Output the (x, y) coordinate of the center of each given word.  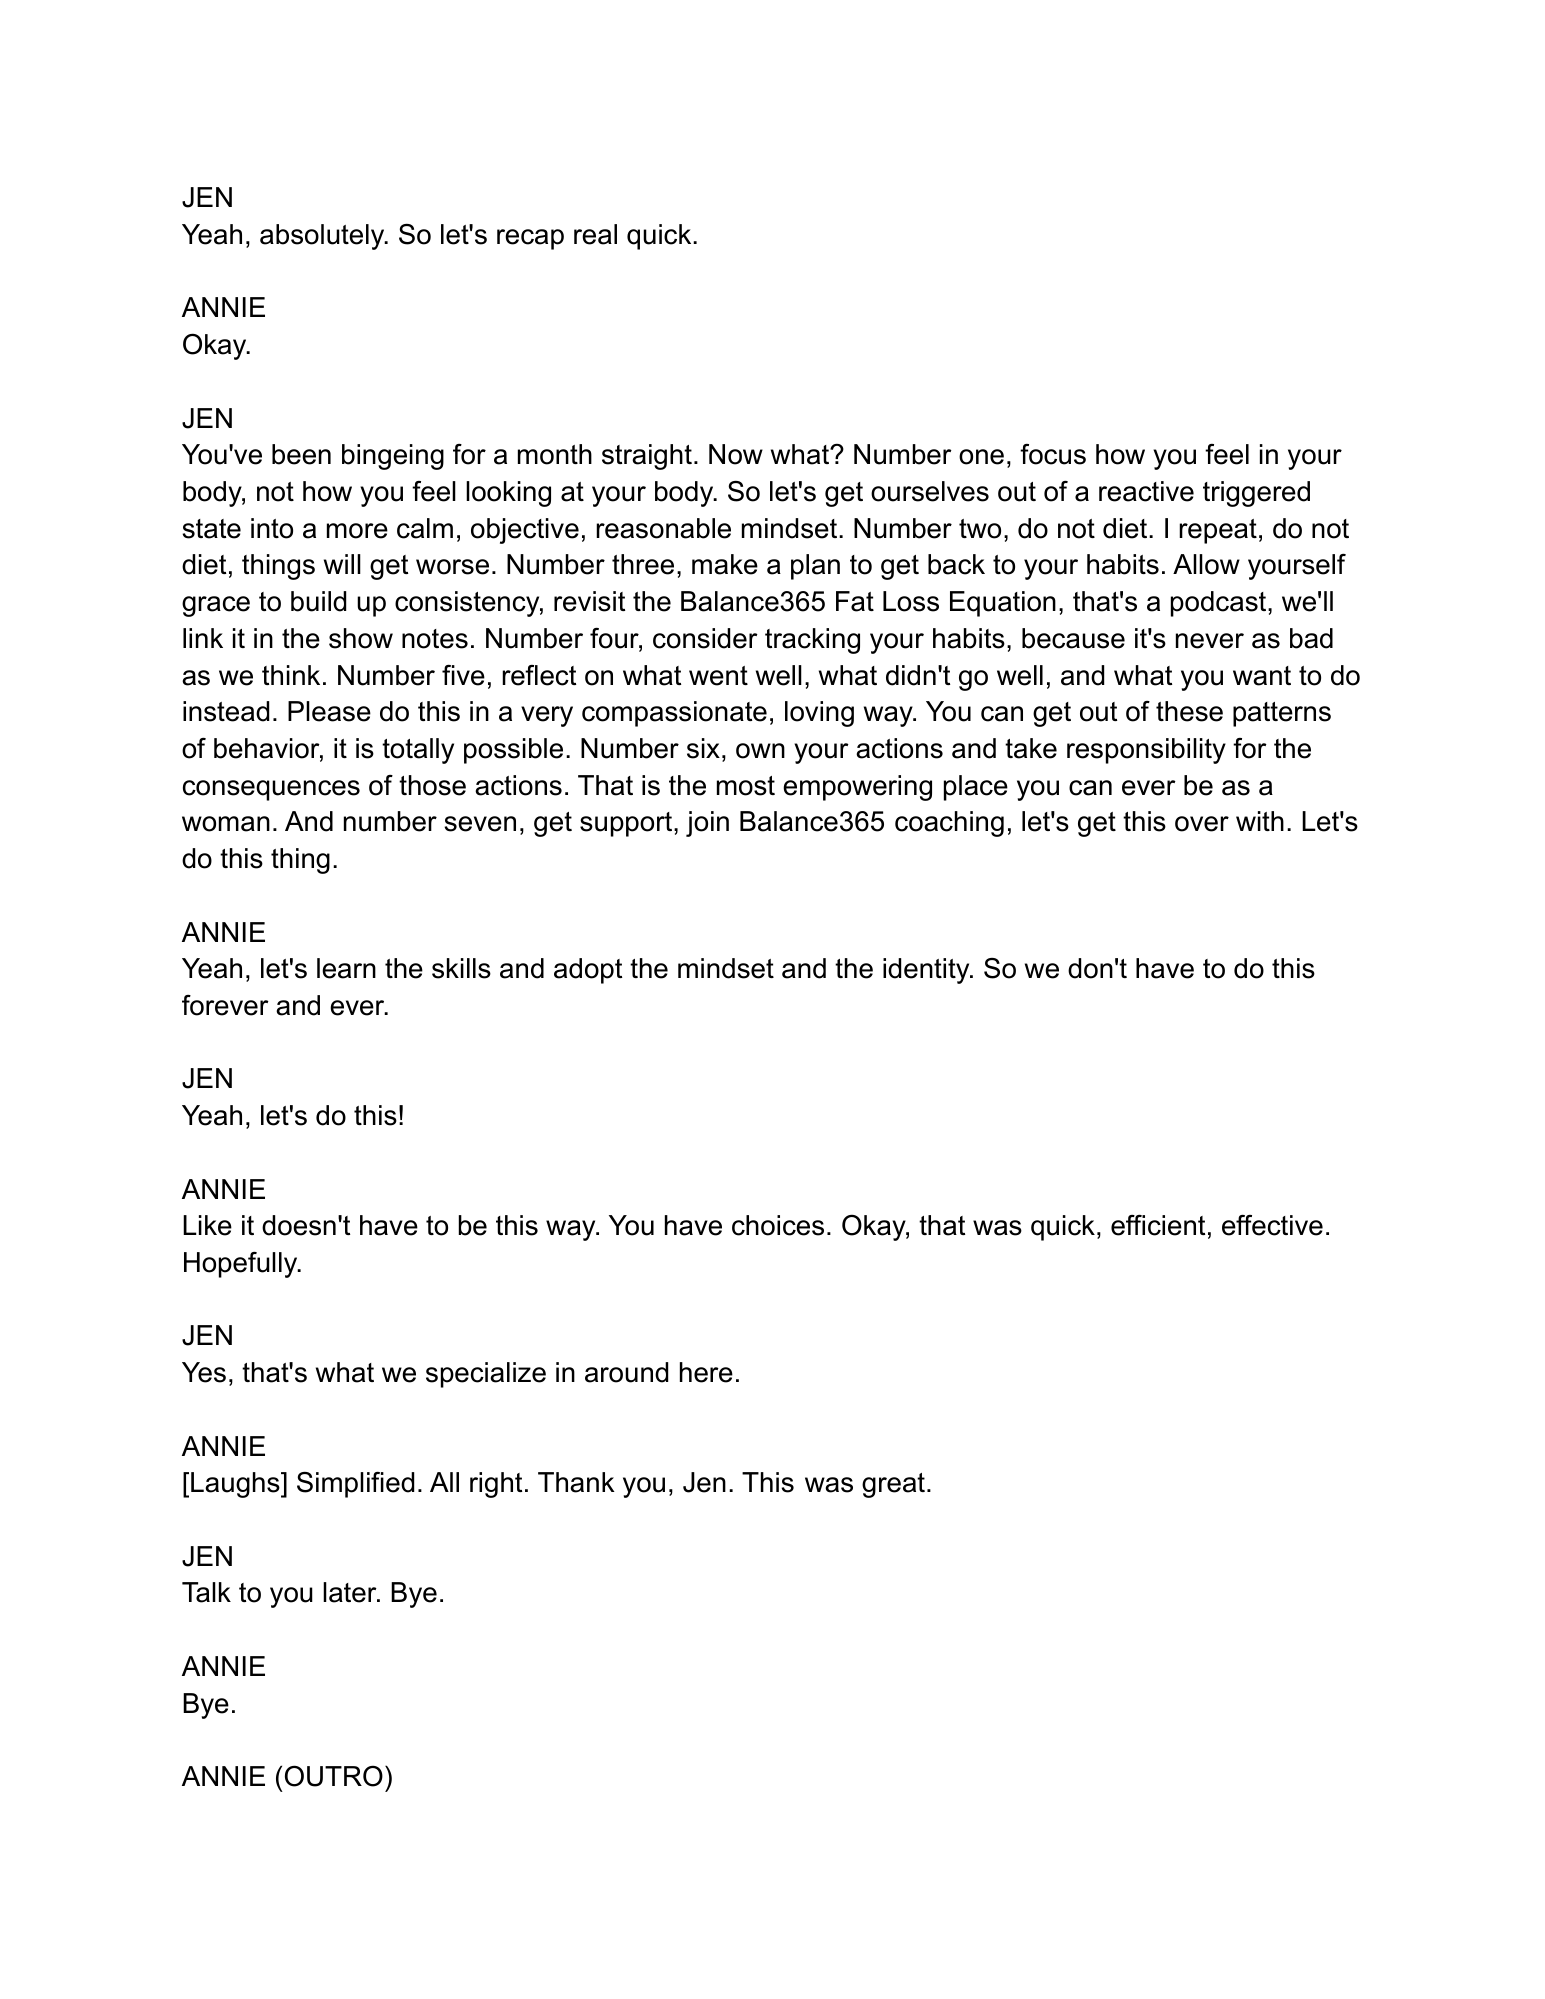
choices (778, 1225)
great (893, 1485)
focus (1053, 454)
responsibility (1146, 751)
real (595, 234)
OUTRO (334, 1776)
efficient (1158, 1225)
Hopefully (242, 1265)
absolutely (323, 237)
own (760, 751)
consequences (271, 790)
